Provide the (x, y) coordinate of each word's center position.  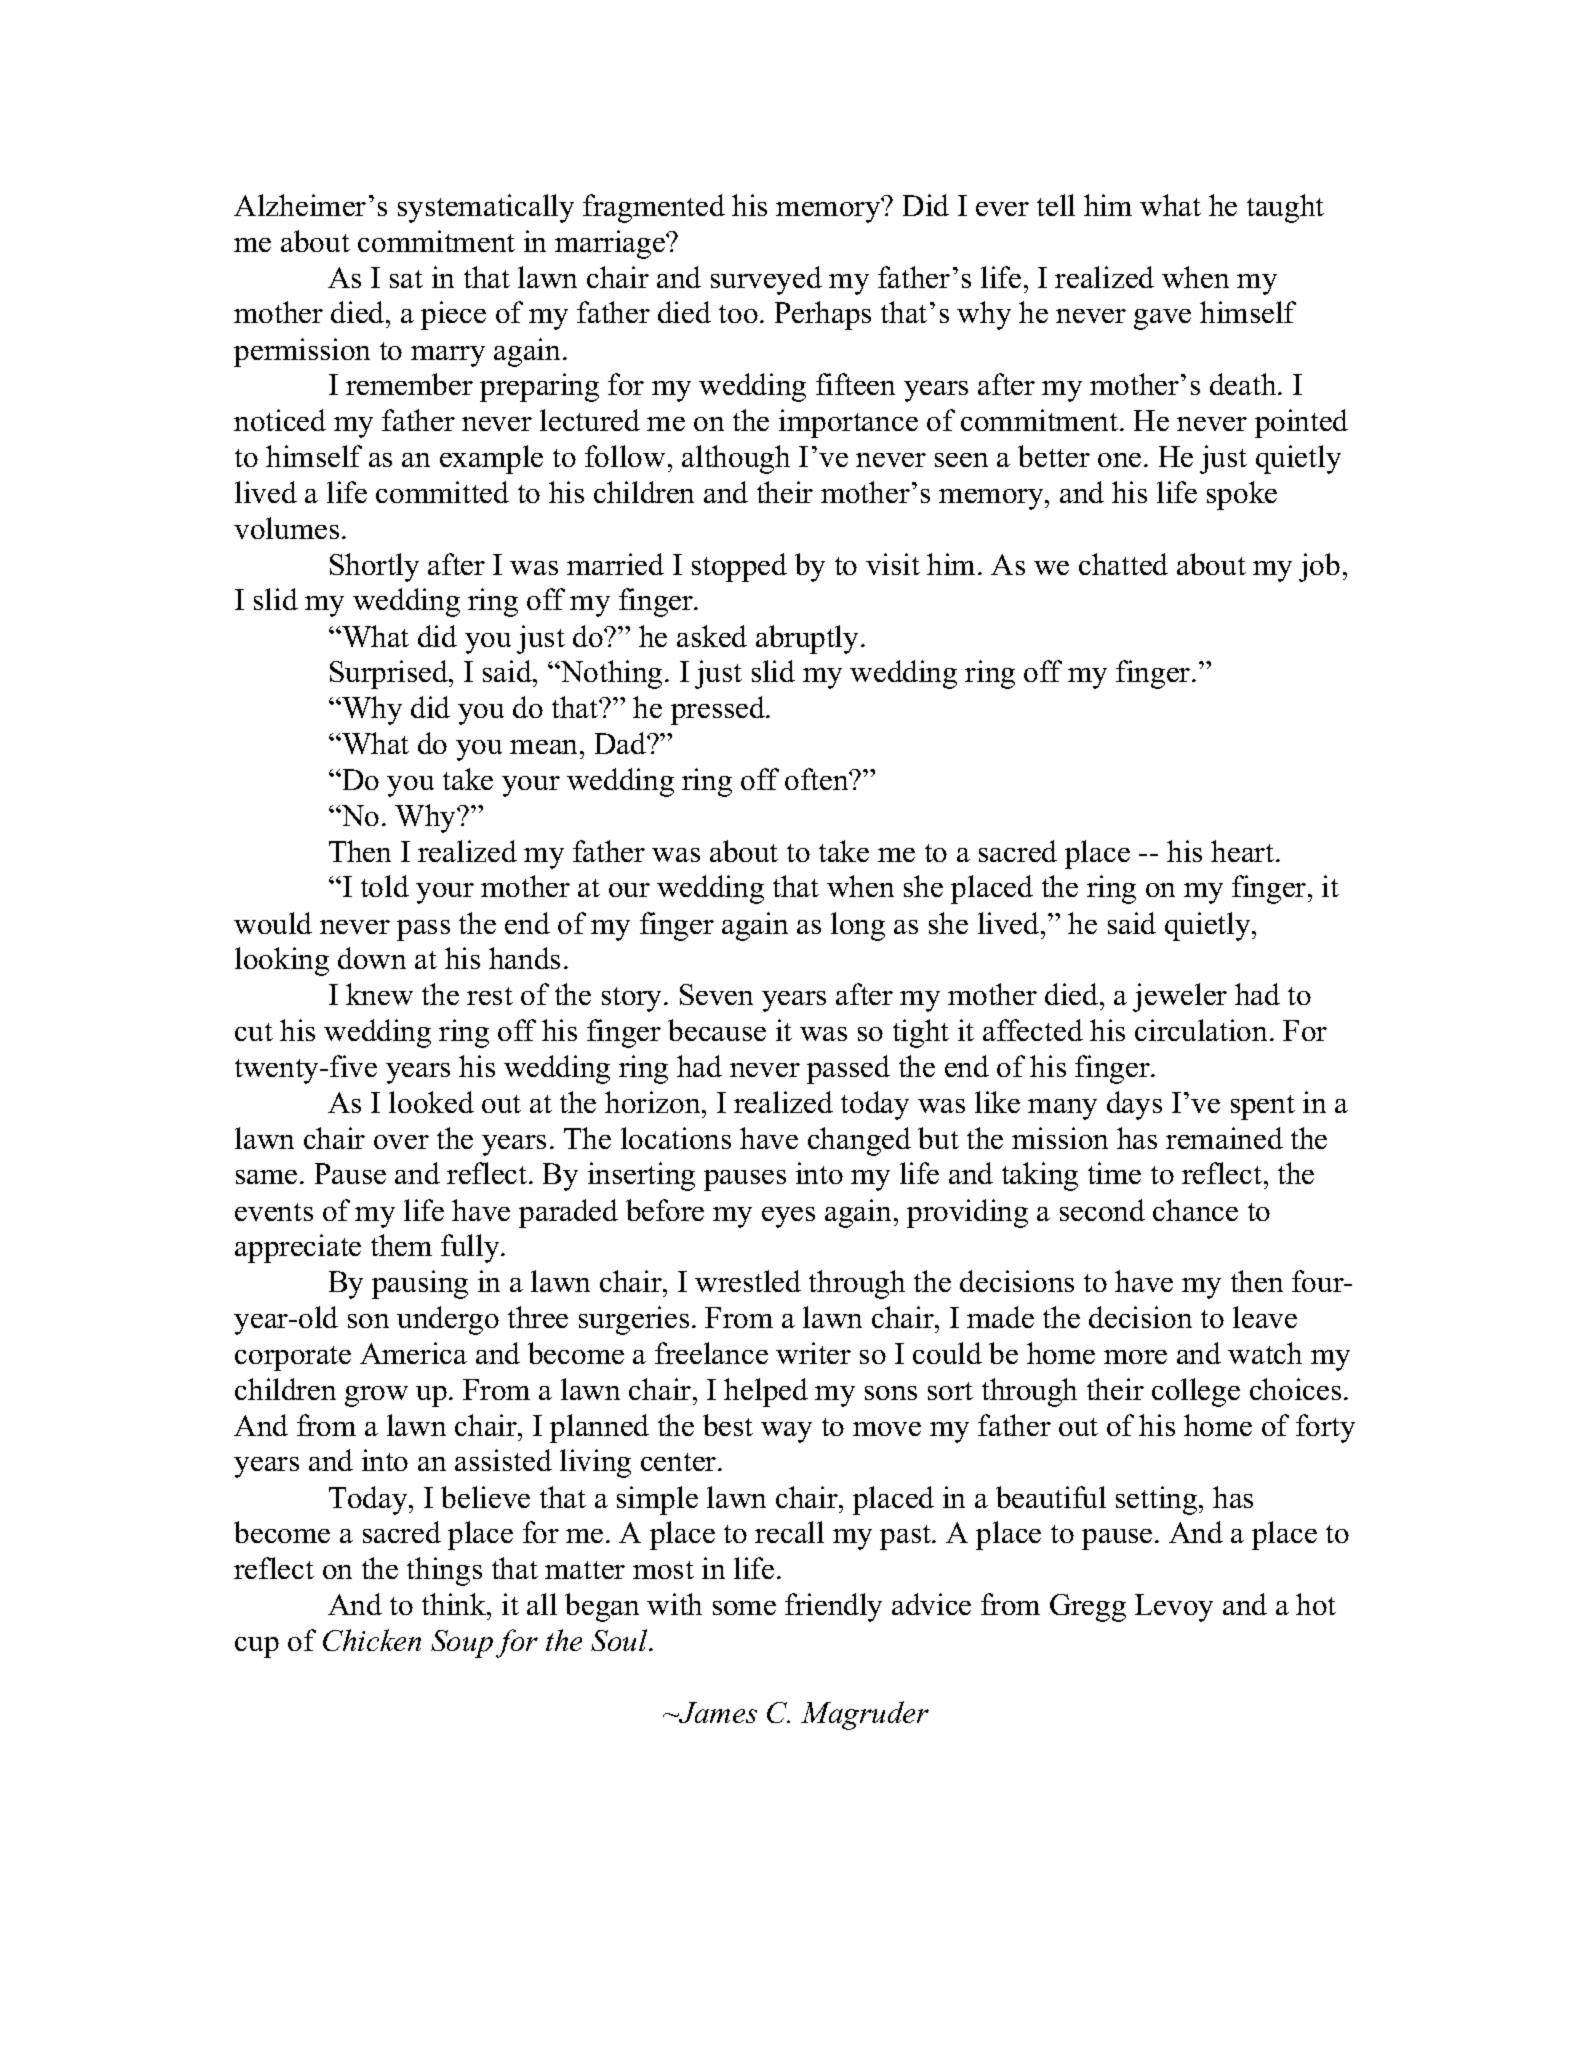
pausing (420, 1284)
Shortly (374, 567)
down (372, 958)
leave (1265, 1317)
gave (1162, 319)
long (858, 926)
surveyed (766, 280)
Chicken (372, 1640)
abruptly (809, 639)
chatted (1123, 564)
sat (406, 279)
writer (813, 1353)
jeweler (1180, 997)
